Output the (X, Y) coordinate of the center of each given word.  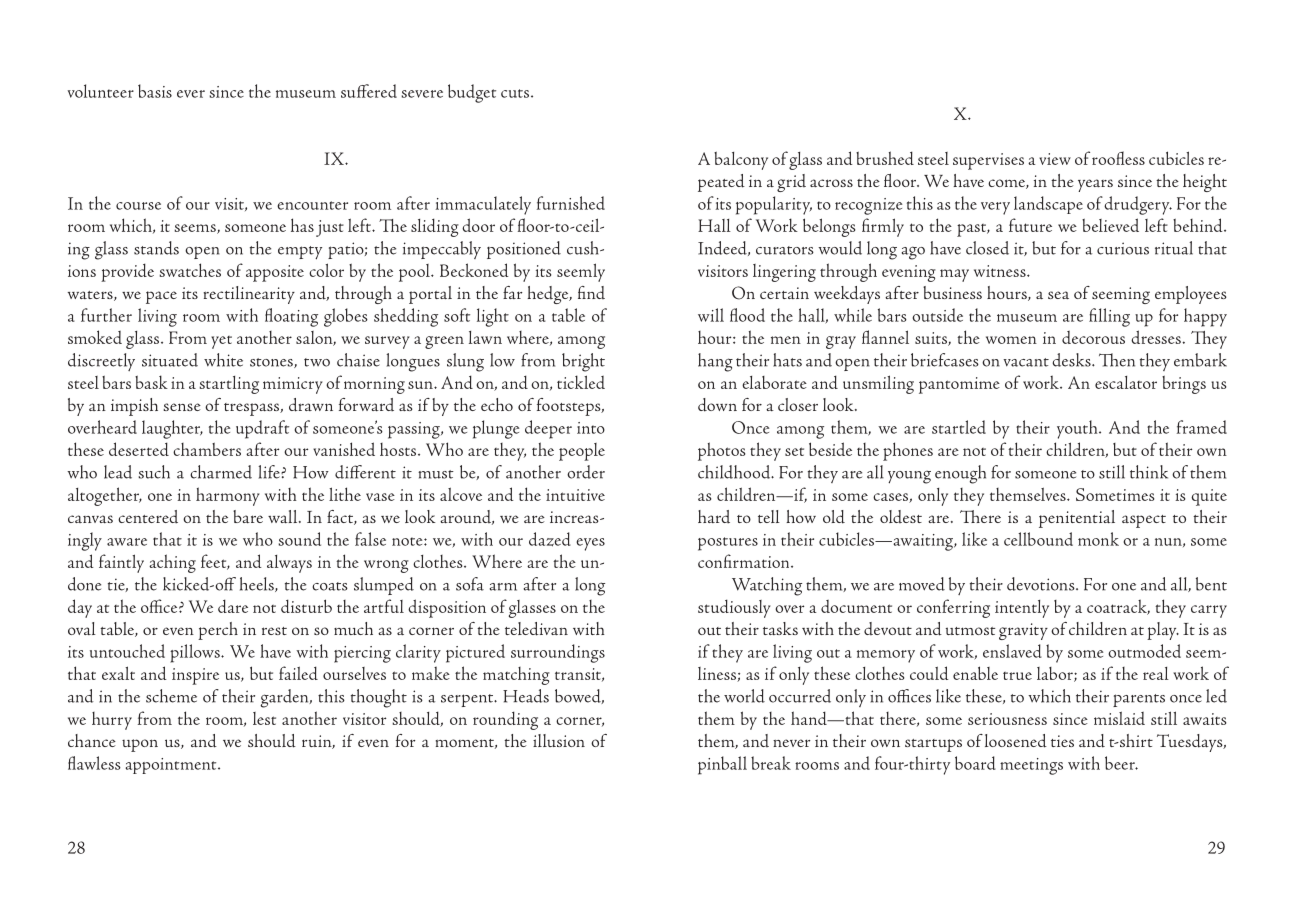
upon (140, 745)
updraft (262, 429)
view (1055, 159)
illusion (559, 740)
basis (155, 91)
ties (1062, 741)
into (591, 428)
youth (1078, 429)
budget (472, 93)
